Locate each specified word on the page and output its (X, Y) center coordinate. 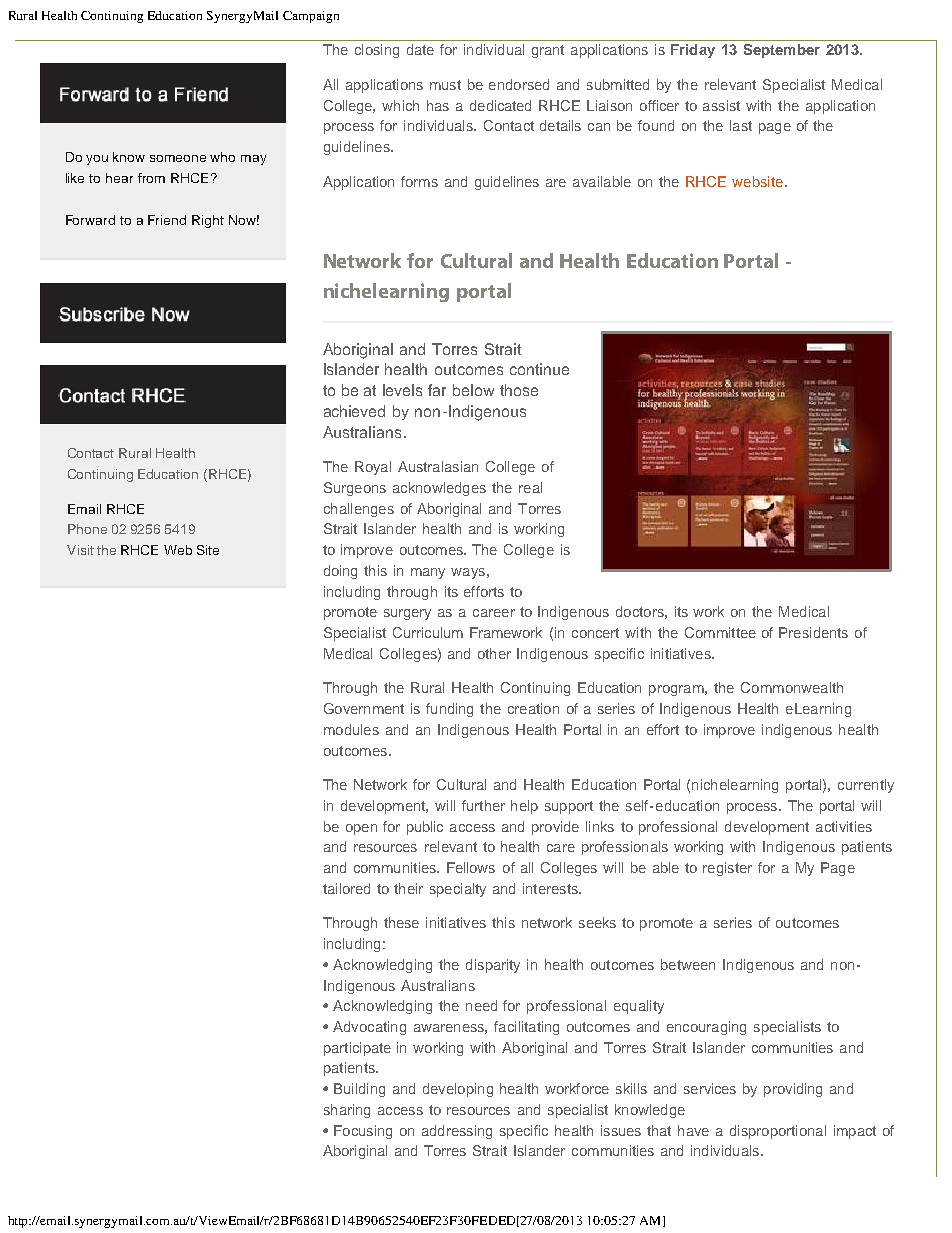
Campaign (311, 17)
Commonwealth (792, 687)
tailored (346, 888)
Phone (87, 529)
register (727, 869)
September (782, 51)
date (420, 49)
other (494, 653)
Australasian (438, 466)
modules (351, 729)
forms (419, 181)
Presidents (813, 632)
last (741, 125)
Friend (167, 220)
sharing (347, 1111)
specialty (458, 890)
